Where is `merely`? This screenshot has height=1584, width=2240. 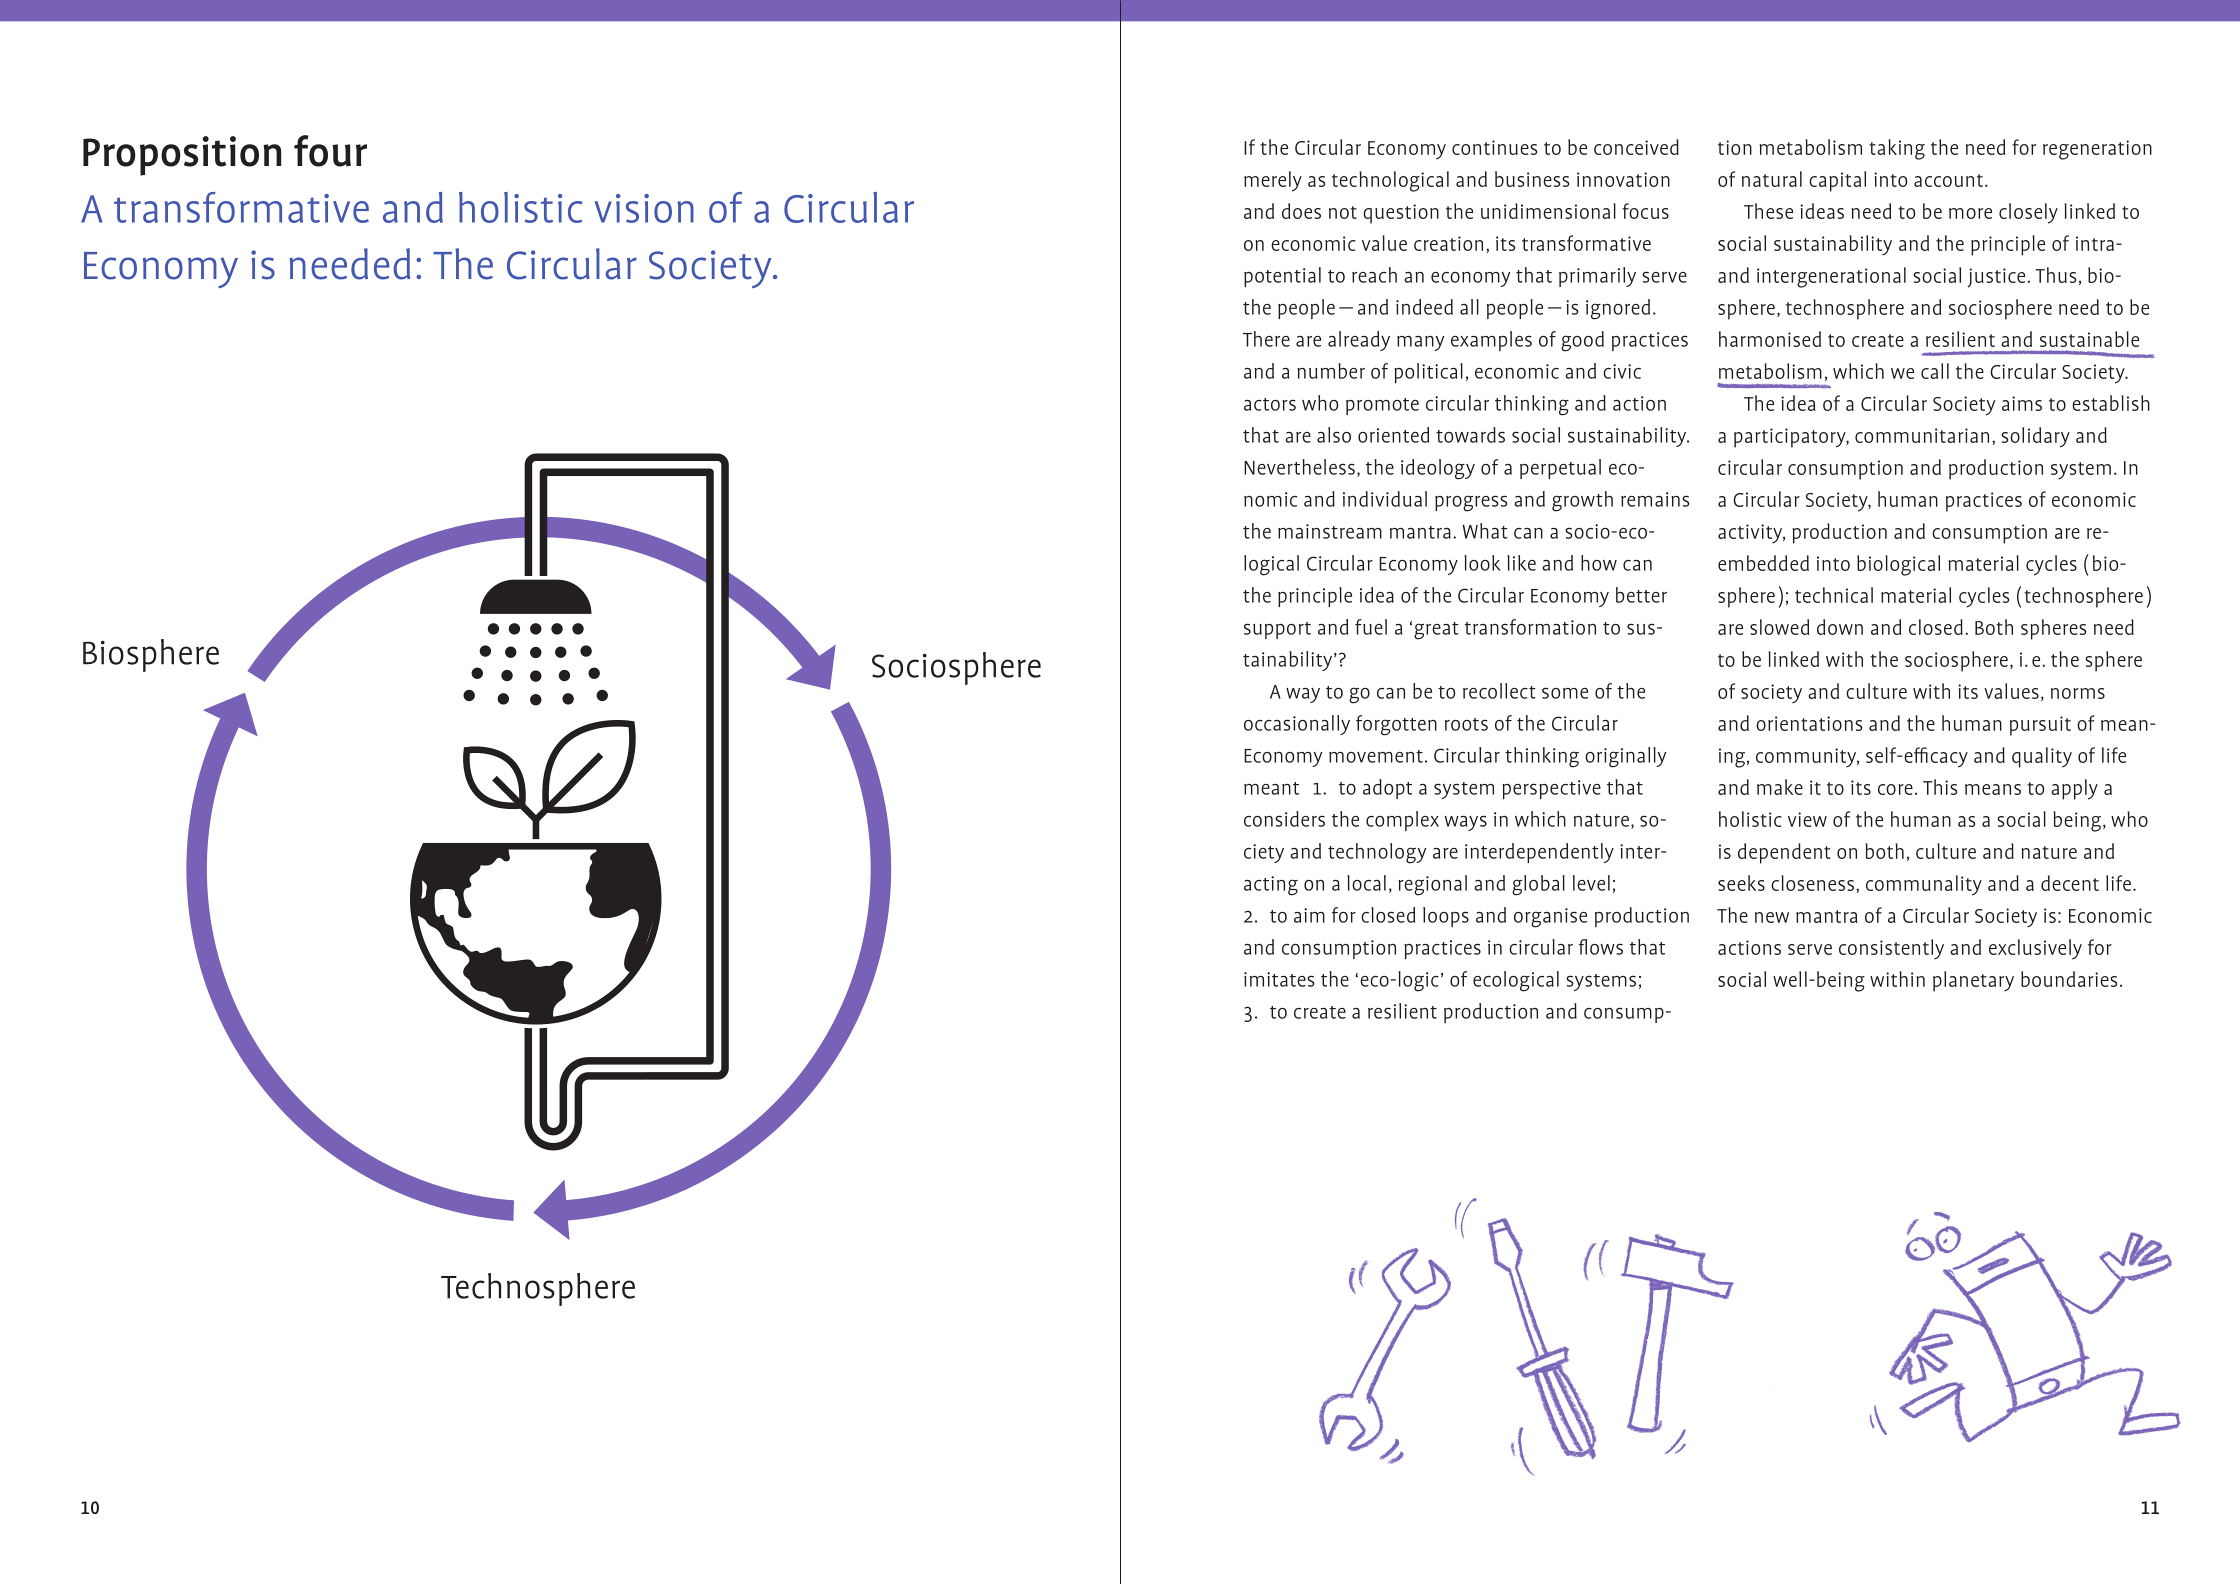 merely is located at coordinates (1273, 181).
